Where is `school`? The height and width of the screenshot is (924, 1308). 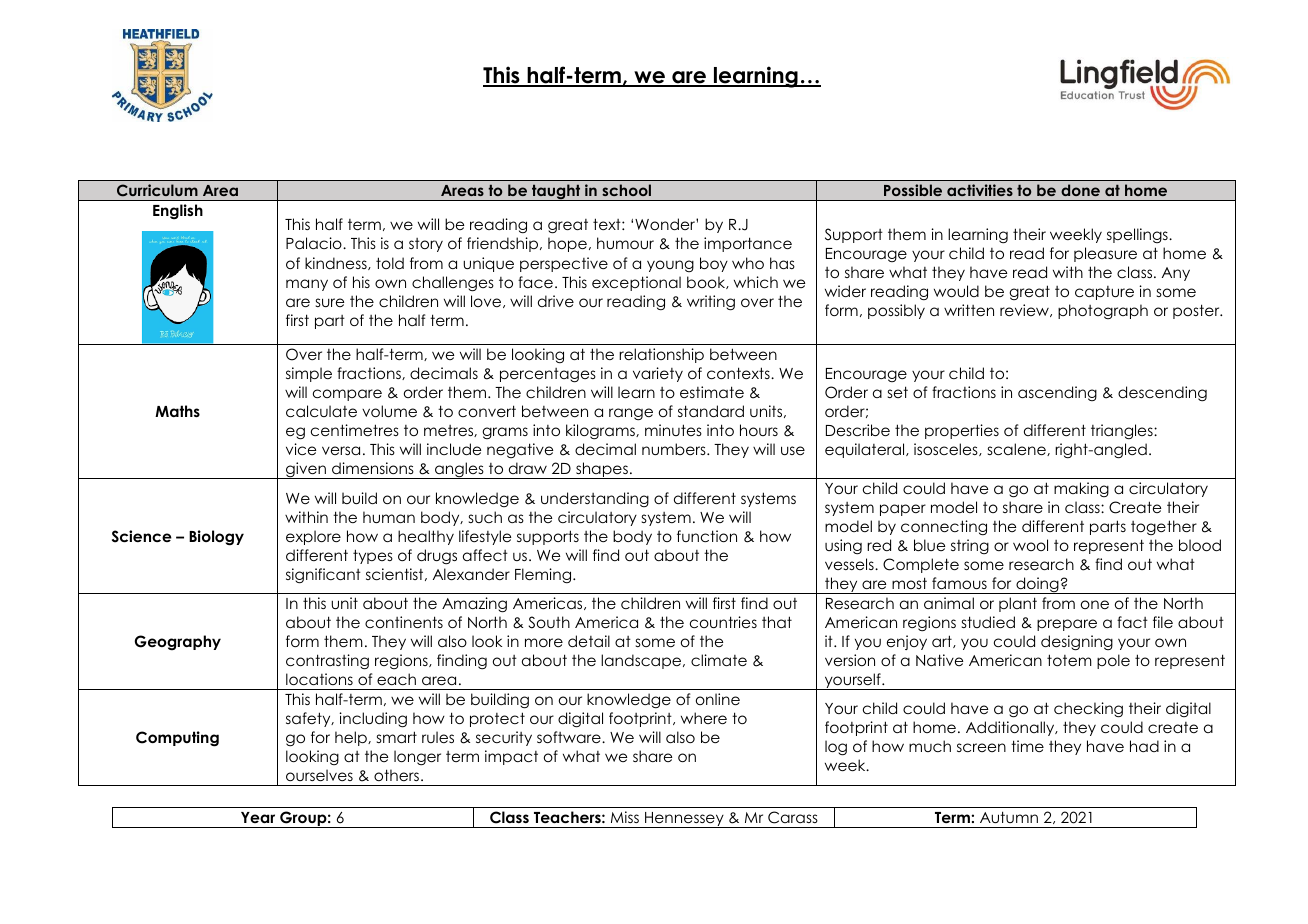 school is located at coordinates (626, 190).
